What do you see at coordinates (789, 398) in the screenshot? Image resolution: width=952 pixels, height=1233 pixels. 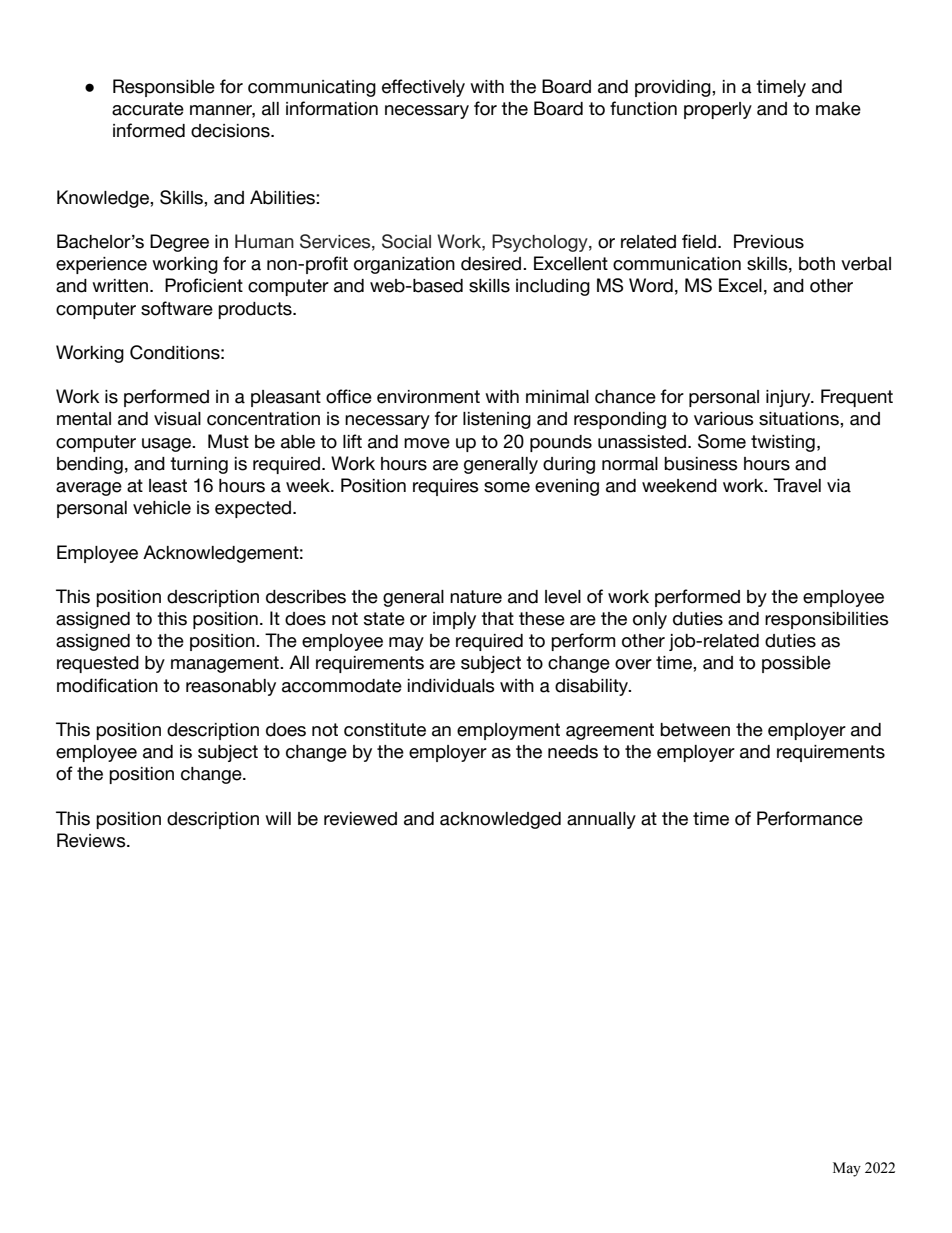 I see `injury` at bounding box center [789, 398].
